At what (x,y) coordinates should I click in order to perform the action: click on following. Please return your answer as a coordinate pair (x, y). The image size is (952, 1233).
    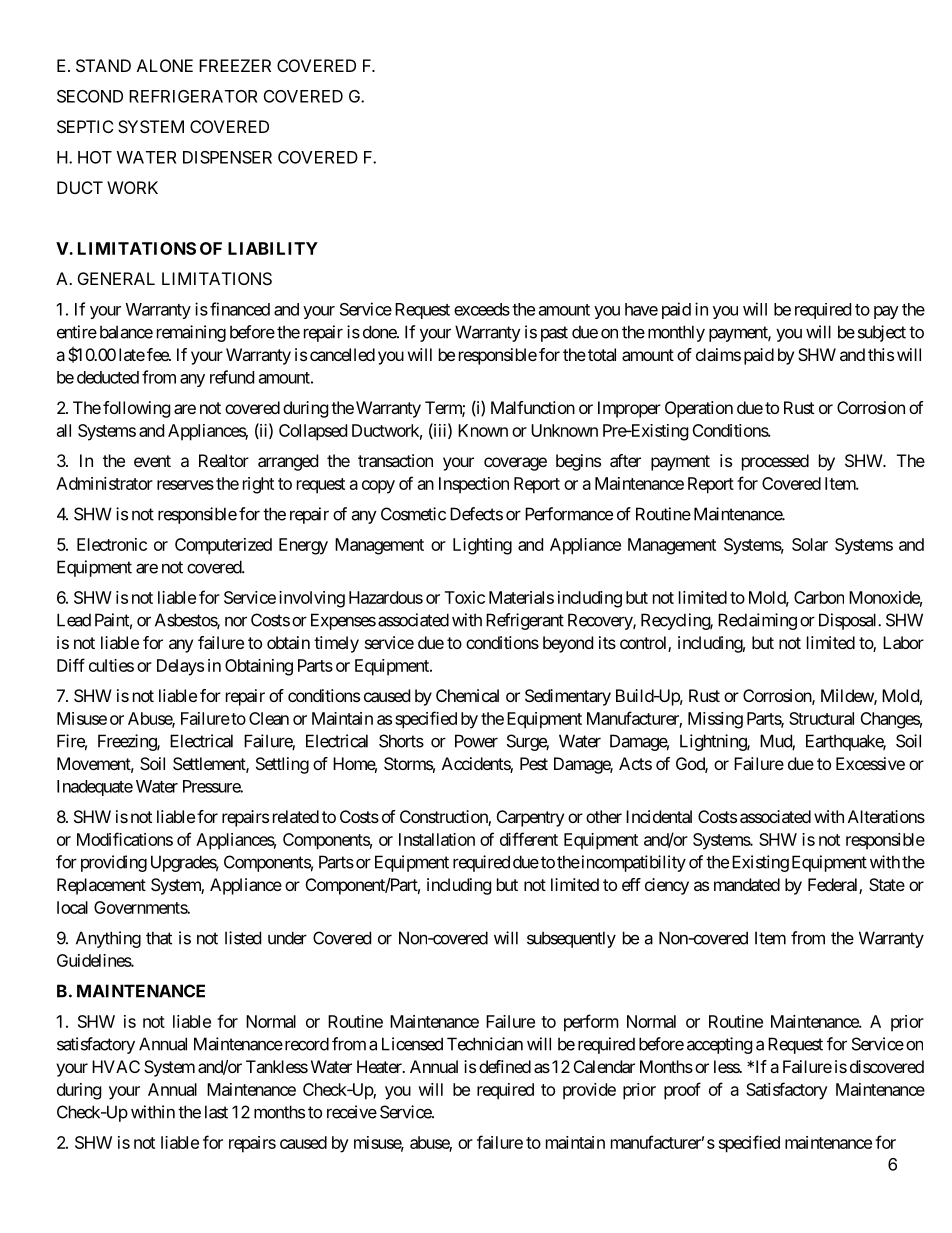
    Looking at the image, I should click on (137, 409).
